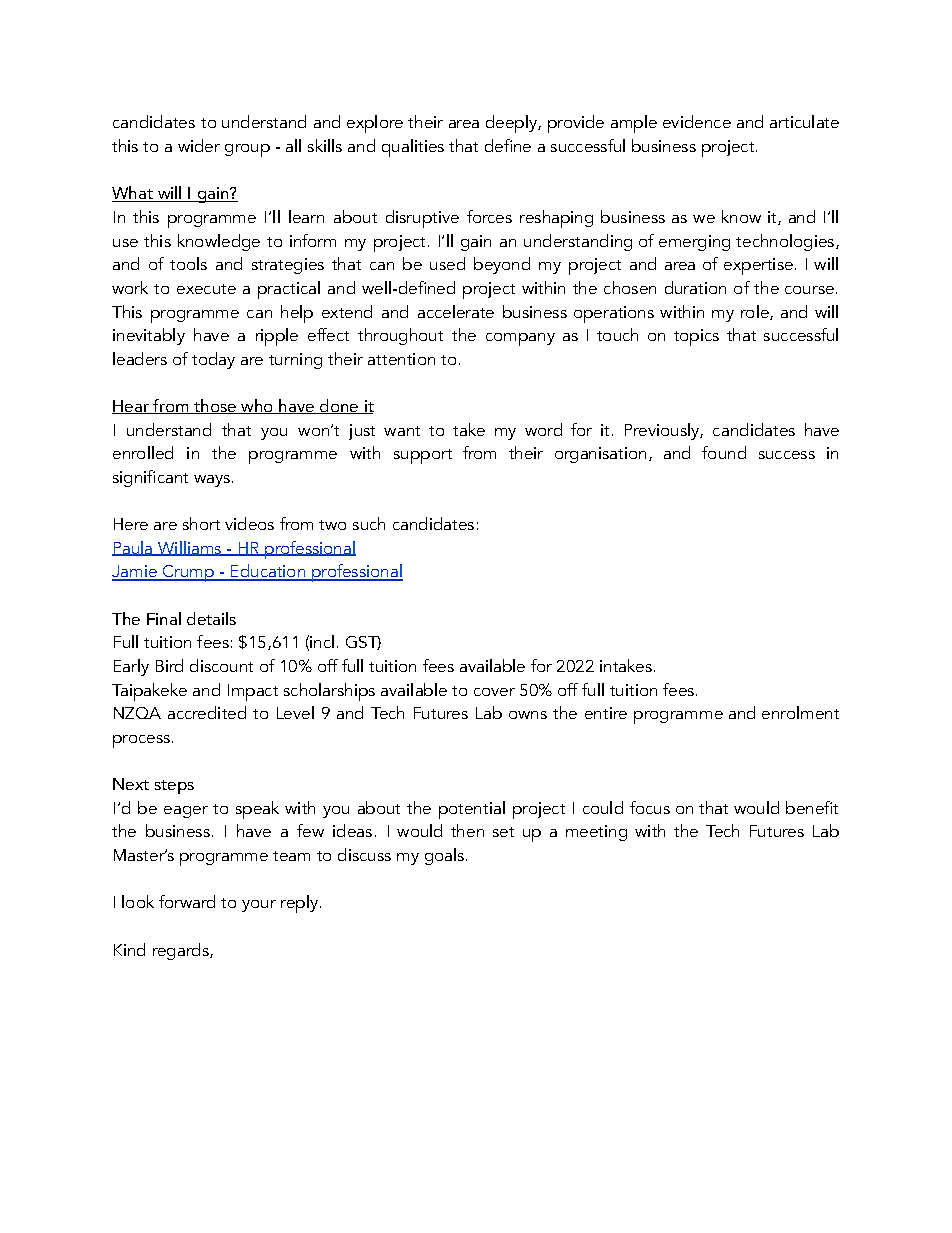  What do you see at coordinates (697, 121) in the screenshot?
I see `evidence` at bounding box center [697, 121].
